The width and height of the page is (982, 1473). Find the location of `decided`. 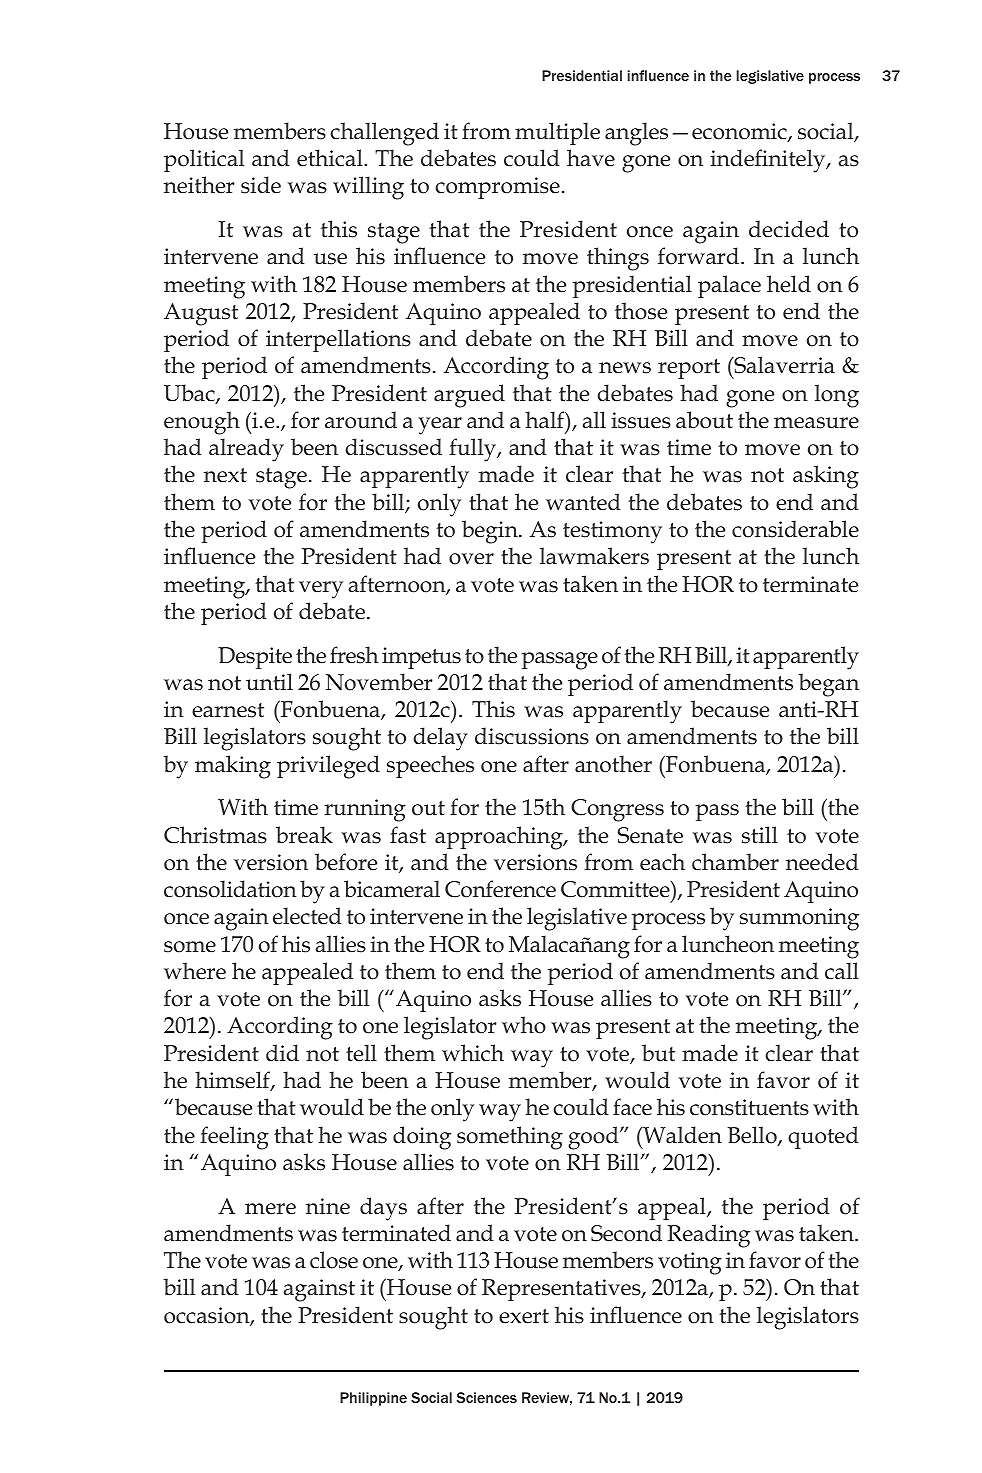

decided is located at coordinates (789, 229).
